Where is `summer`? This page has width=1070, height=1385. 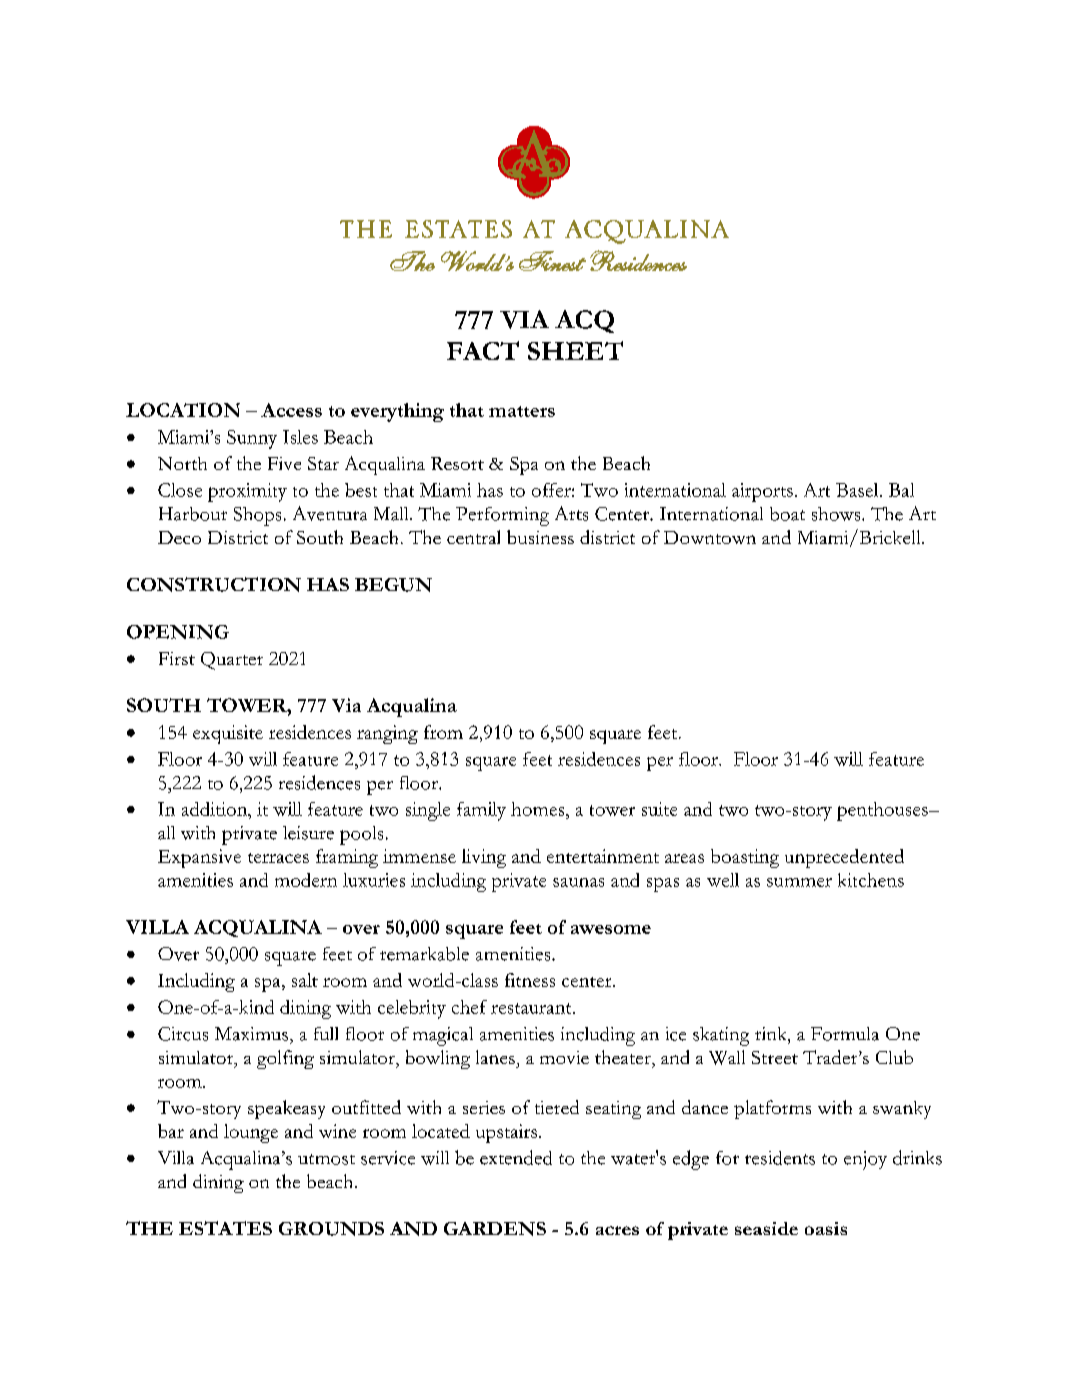 summer is located at coordinates (799, 882).
